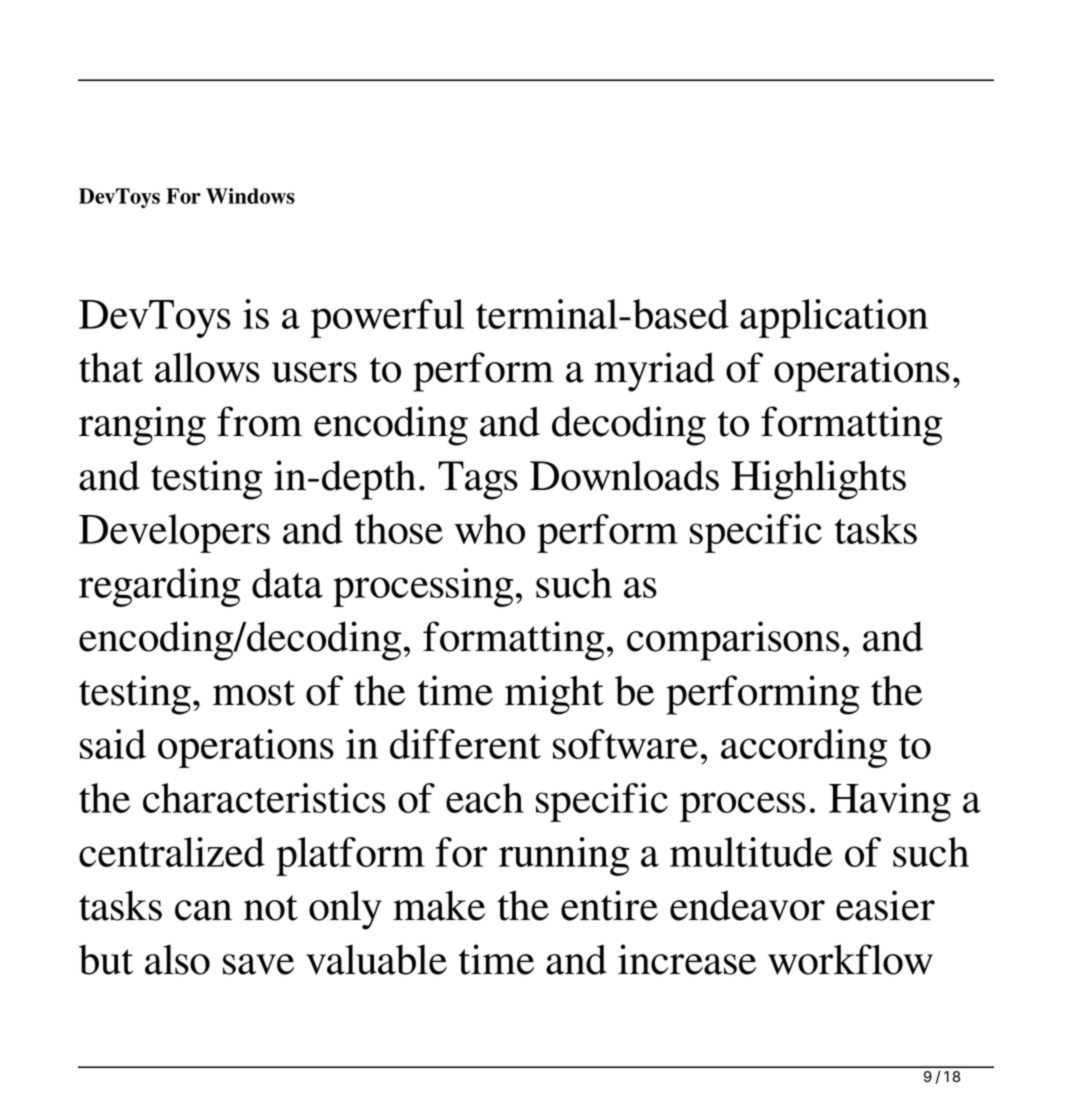 This page has height=1120, width=1072. I want to click on workflow, so click(850, 959).
